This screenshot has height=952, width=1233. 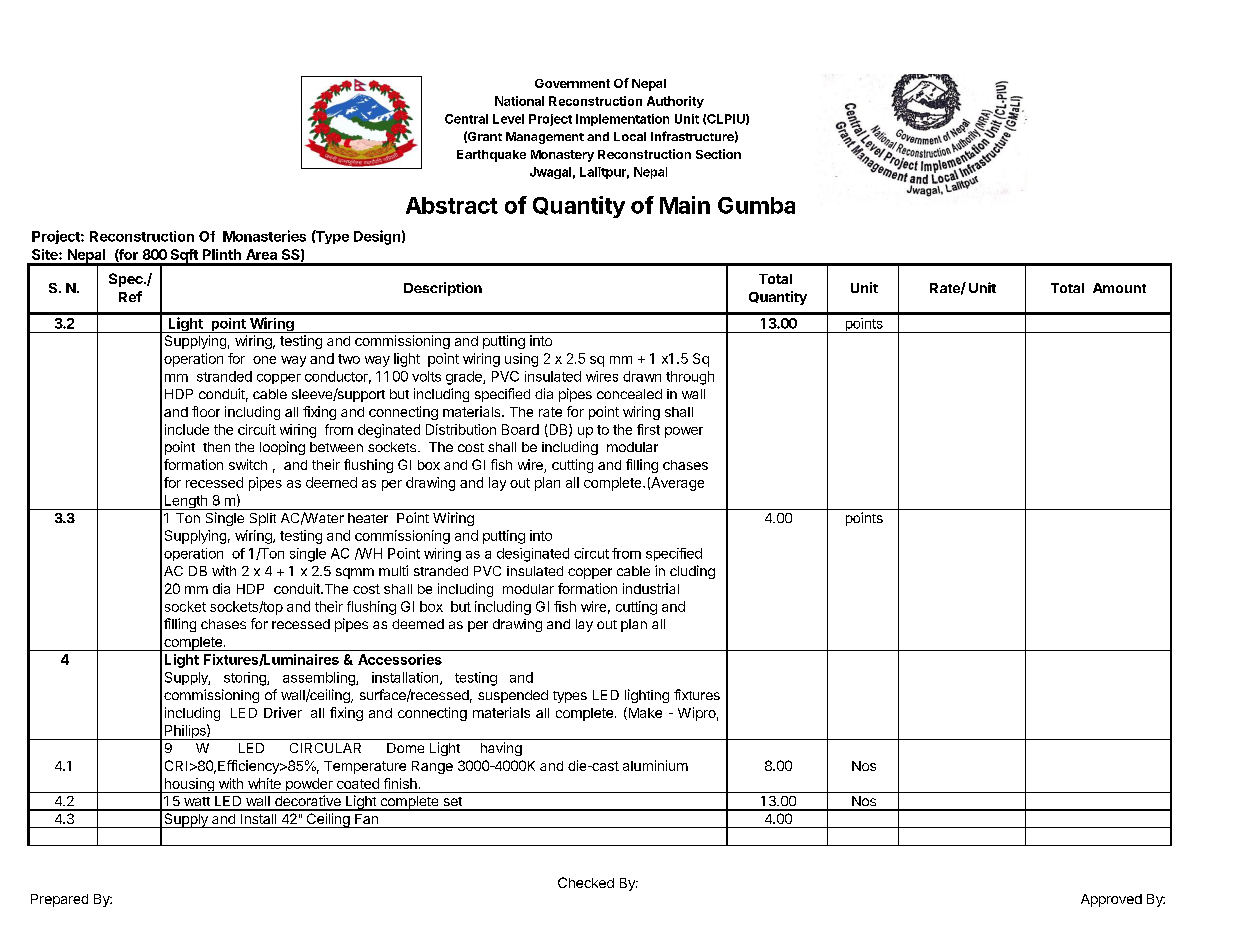 What do you see at coordinates (222, 254) in the screenshot?
I see `Plinth` at bounding box center [222, 254].
